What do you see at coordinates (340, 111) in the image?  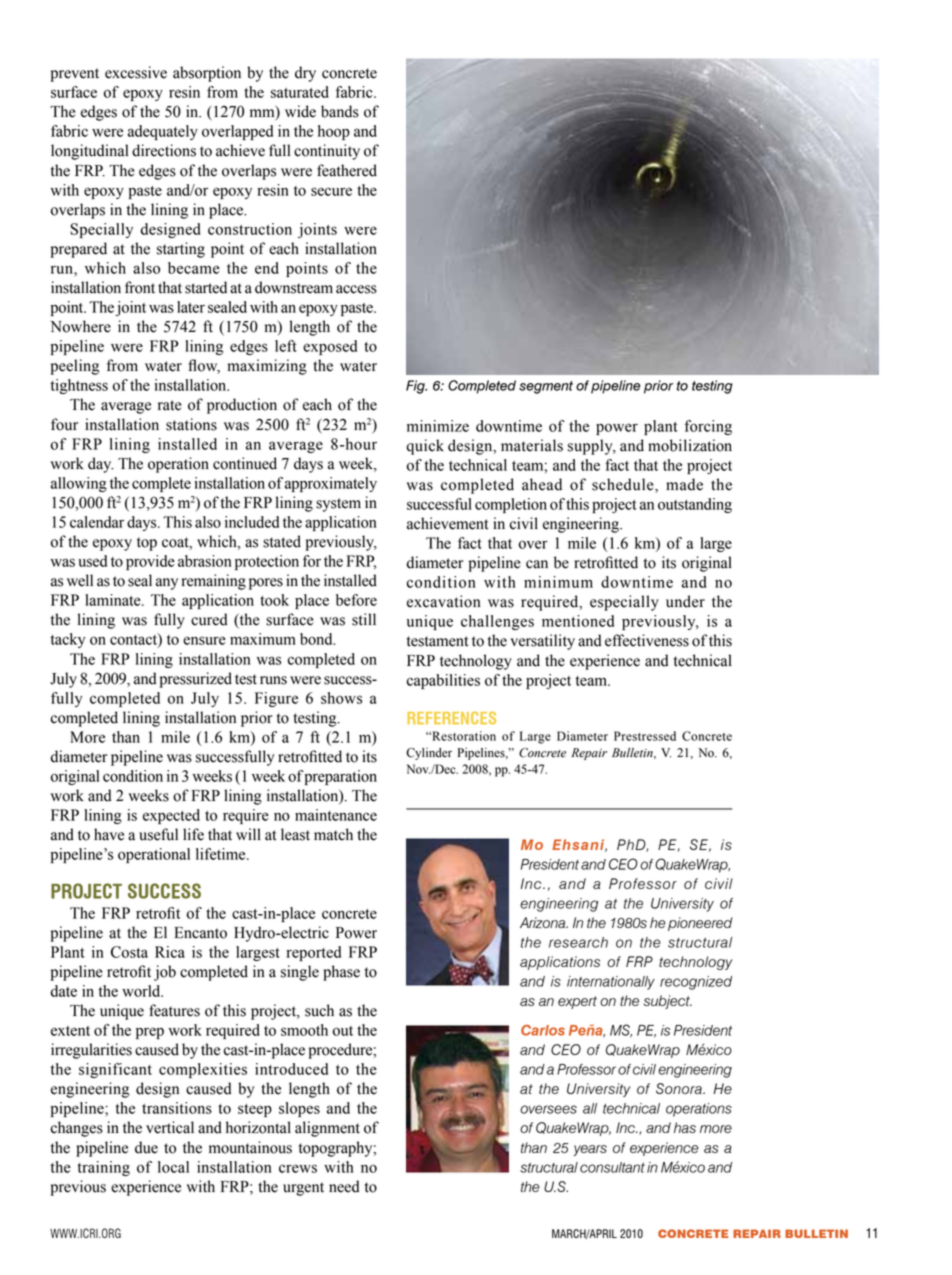 I see `bands` at bounding box center [340, 111].
